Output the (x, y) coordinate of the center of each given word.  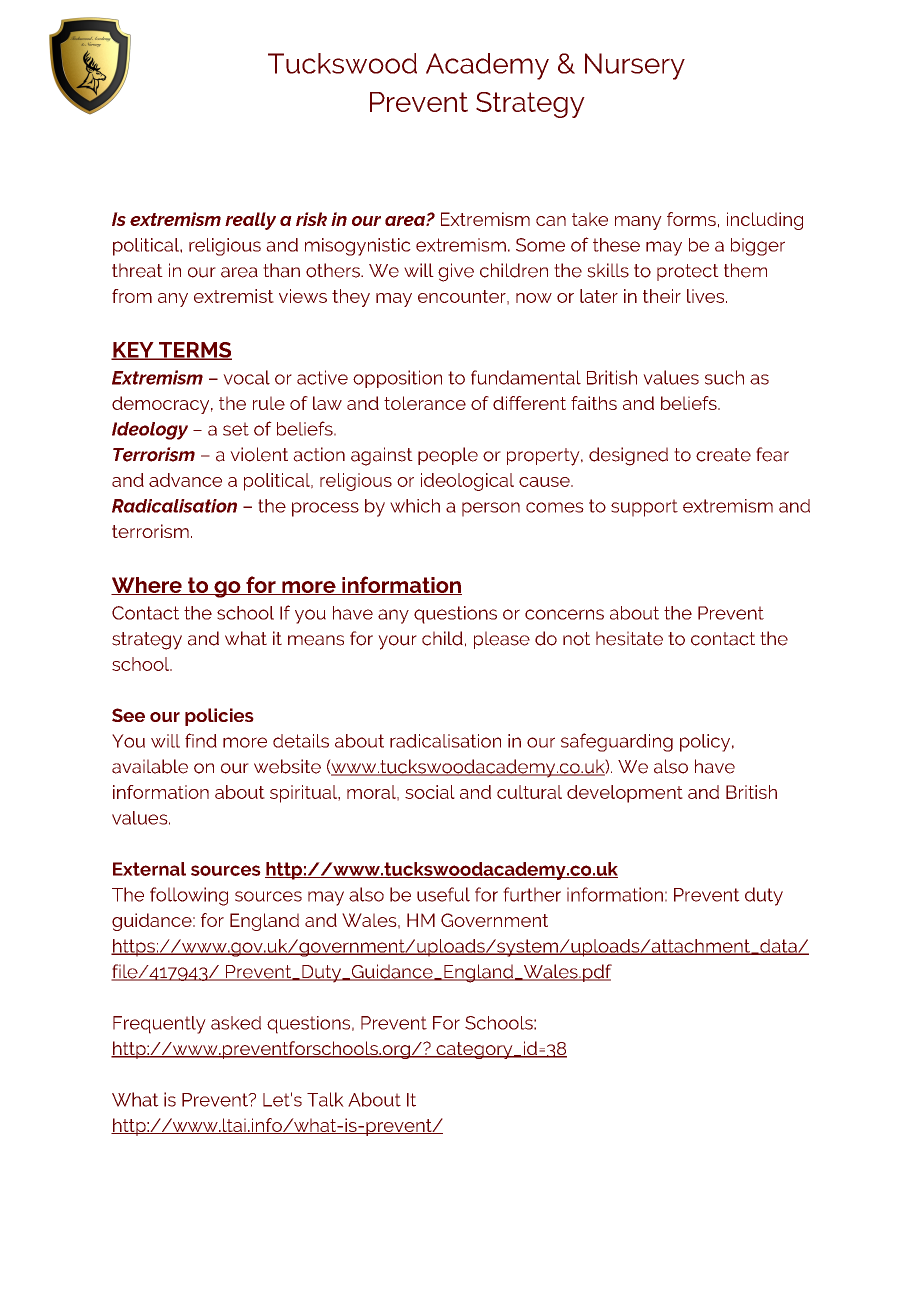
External (149, 869)
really (250, 221)
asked (236, 1023)
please (502, 640)
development (625, 794)
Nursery (635, 66)
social (430, 792)
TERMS (194, 351)
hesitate (629, 638)
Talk (325, 1099)
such (724, 377)
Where (147, 586)
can (551, 221)
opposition (397, 379)
